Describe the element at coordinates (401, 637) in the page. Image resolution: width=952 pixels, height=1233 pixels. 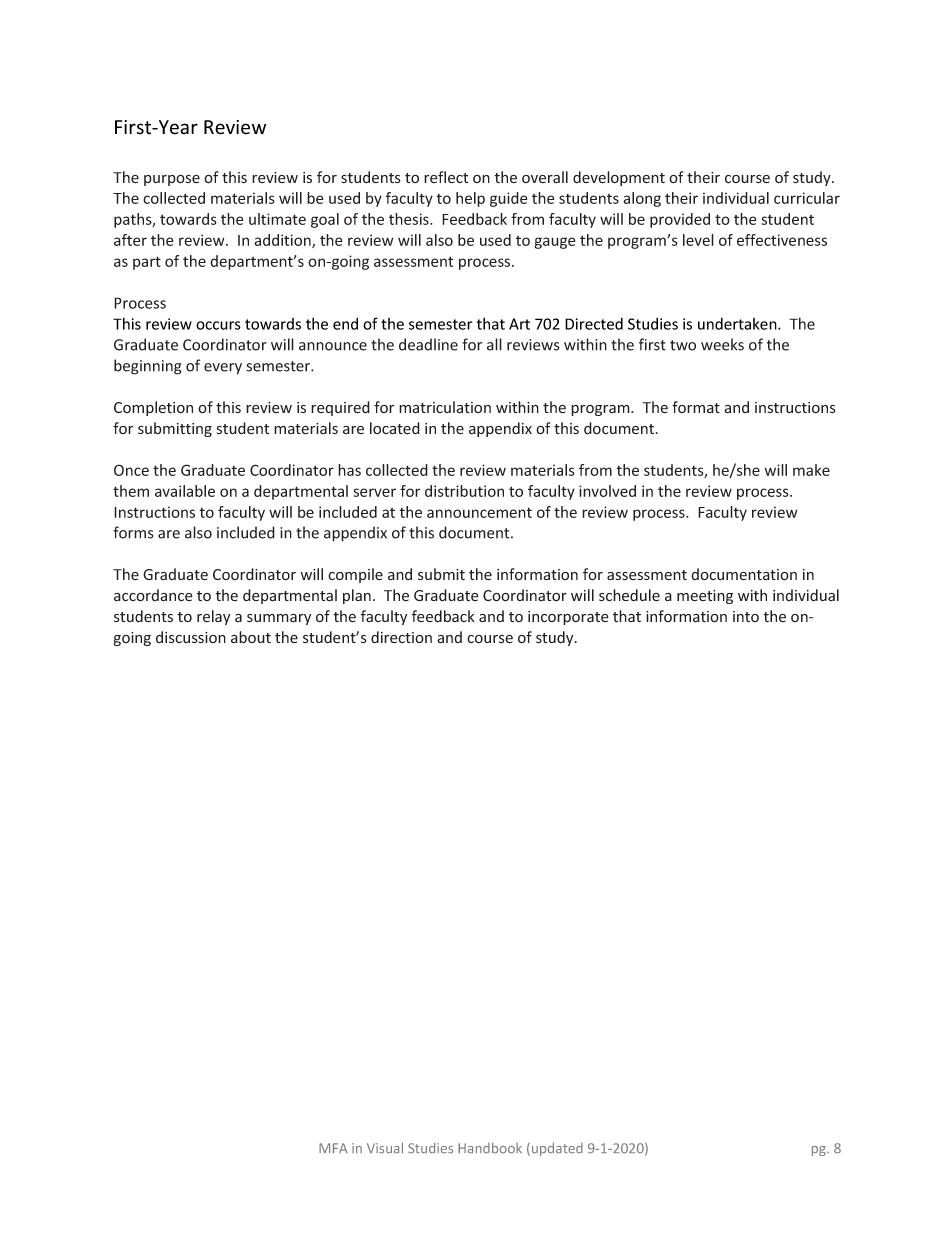
I see `direction` at that location.
